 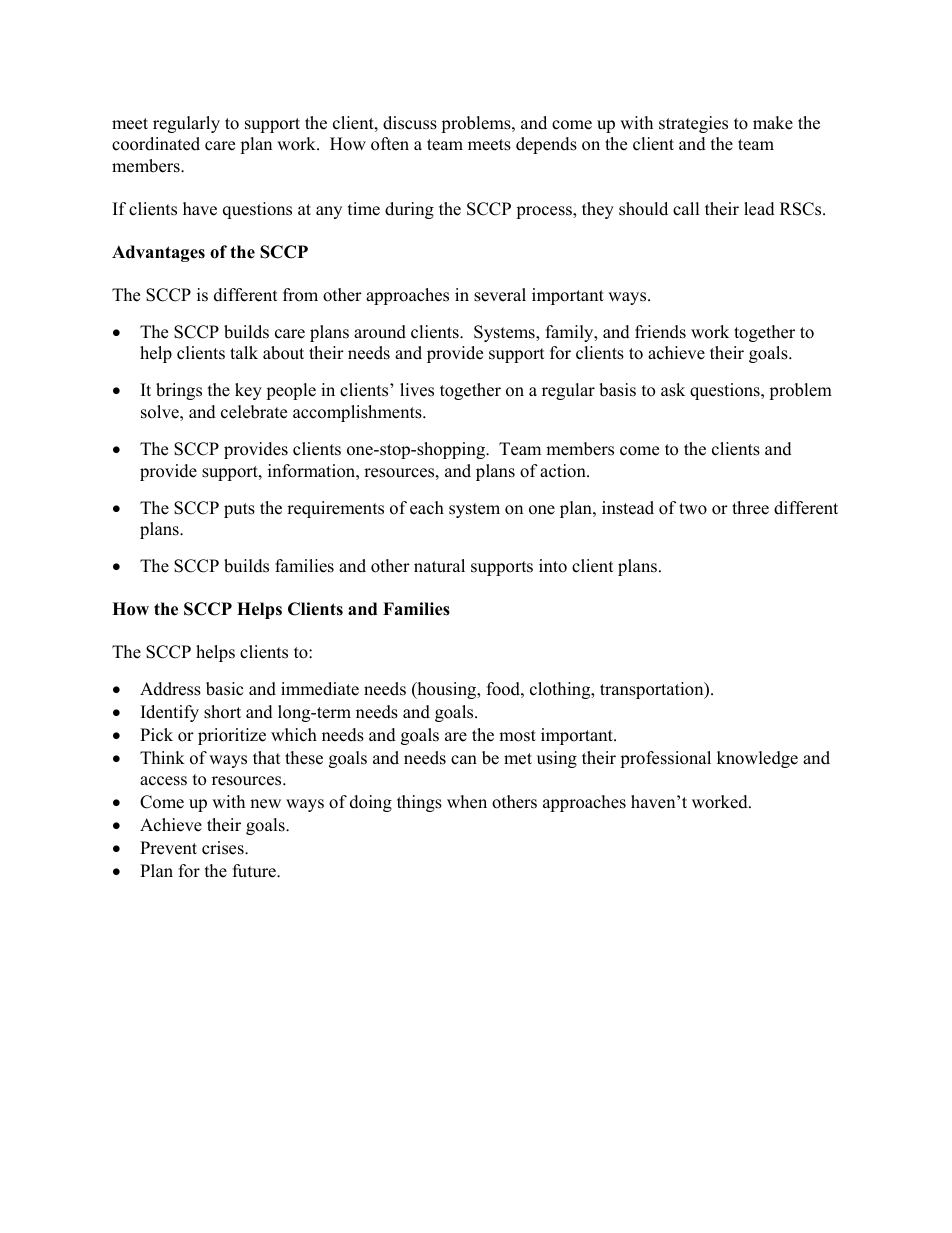 I want to click on crises, so click(x=224, y=848).
